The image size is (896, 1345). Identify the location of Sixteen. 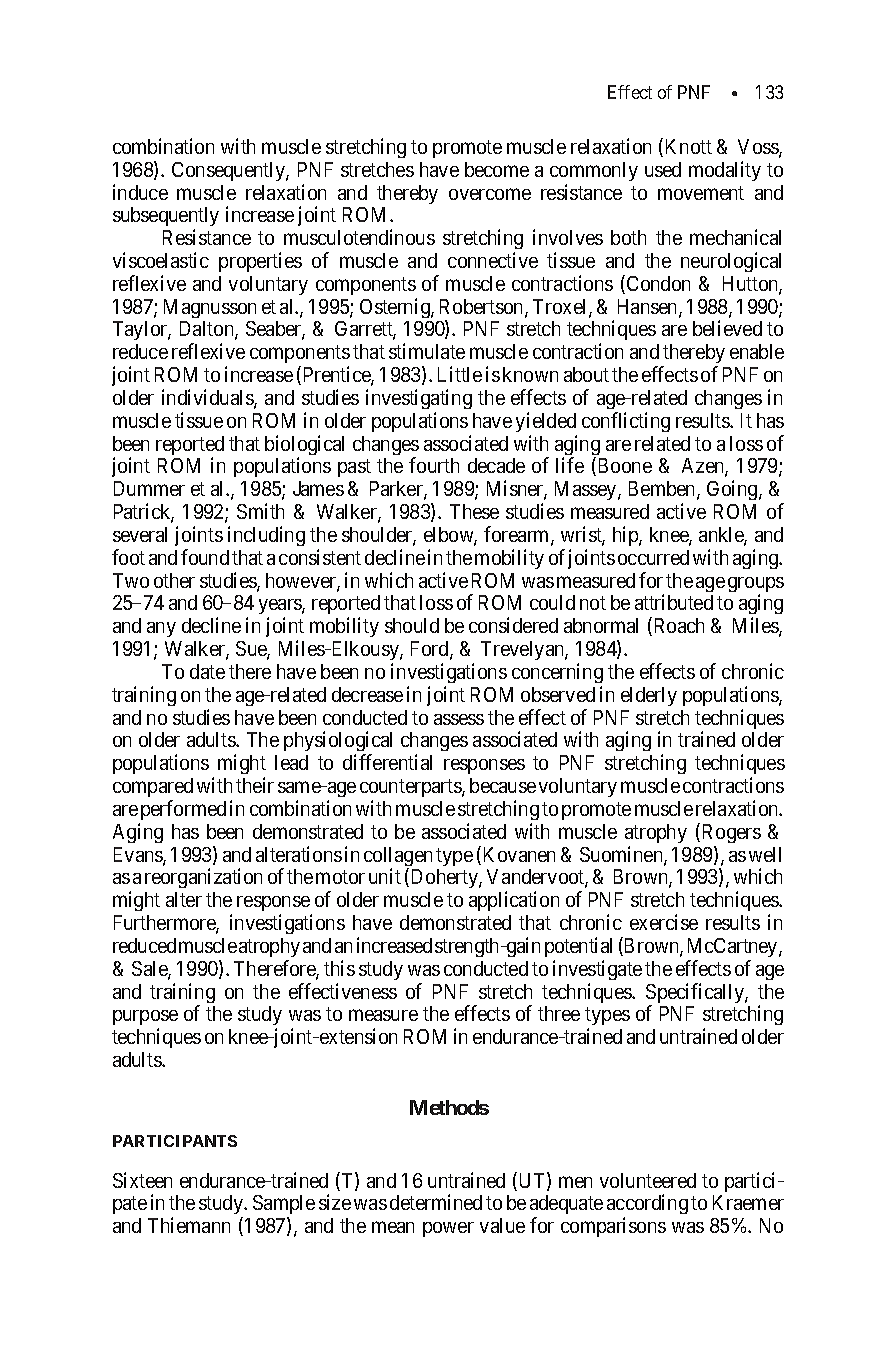
(142, 1180).
